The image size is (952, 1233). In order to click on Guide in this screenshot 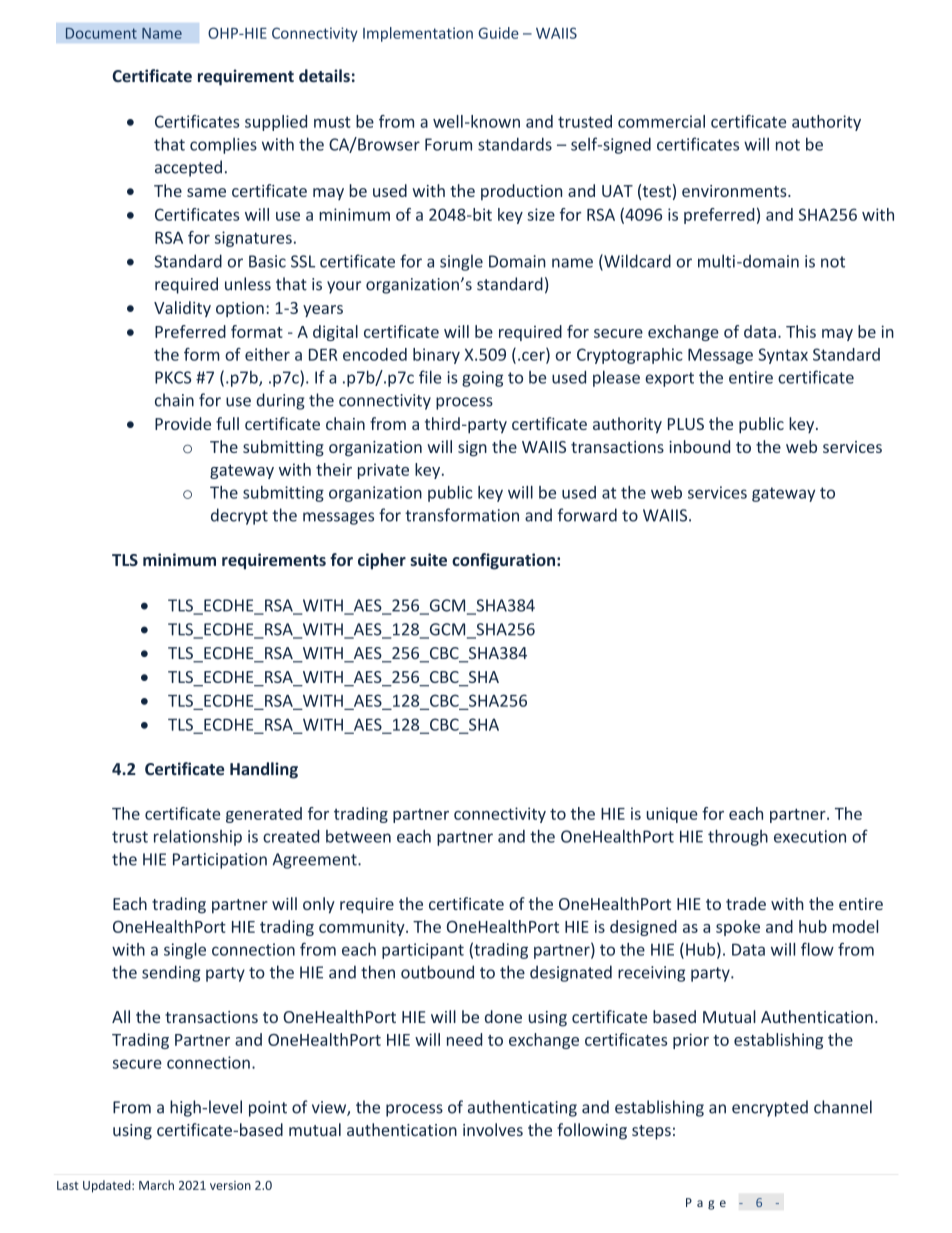, I will do `click(498, 33)`.
